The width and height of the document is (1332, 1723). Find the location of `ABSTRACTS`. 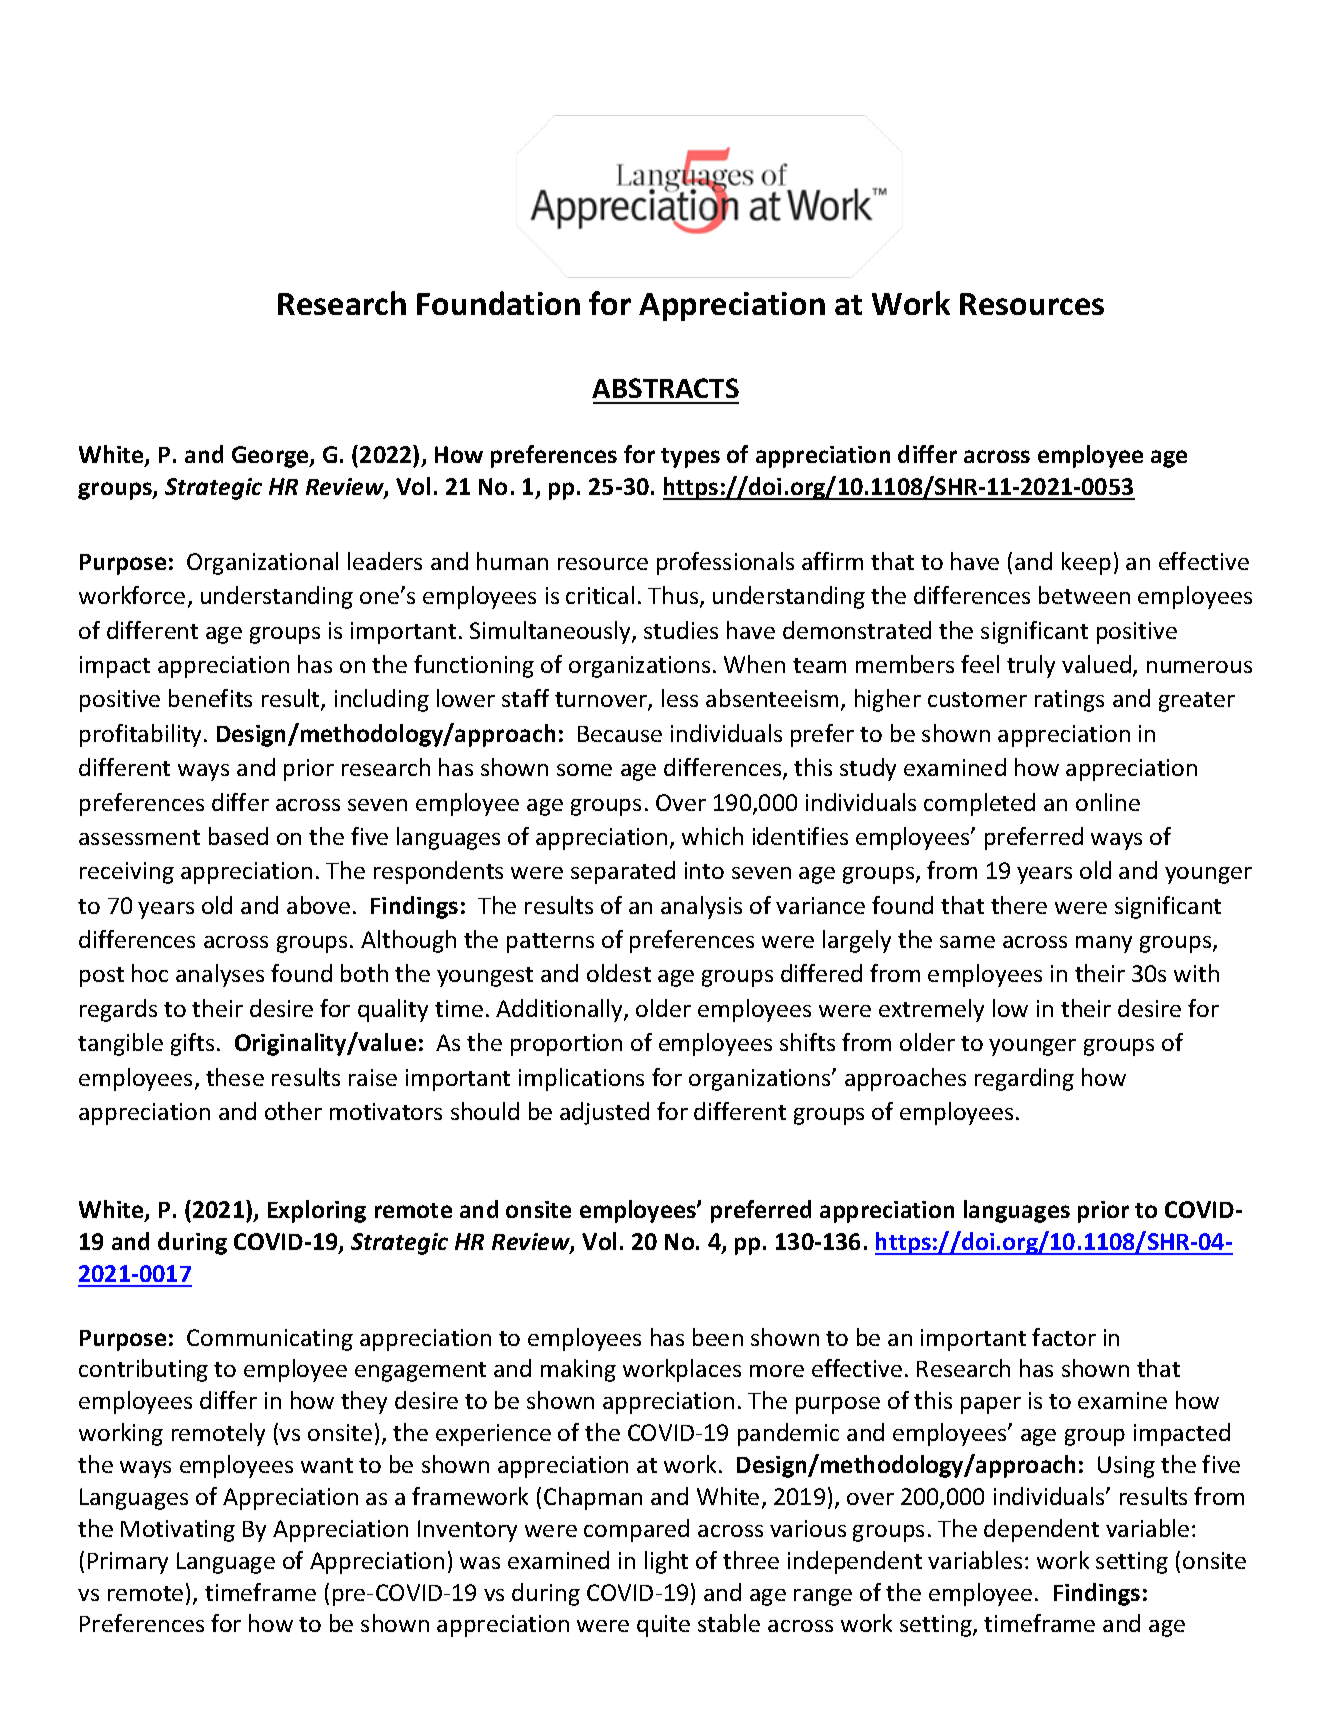

ABSTRACTS is located at coordinates (665, 388).
